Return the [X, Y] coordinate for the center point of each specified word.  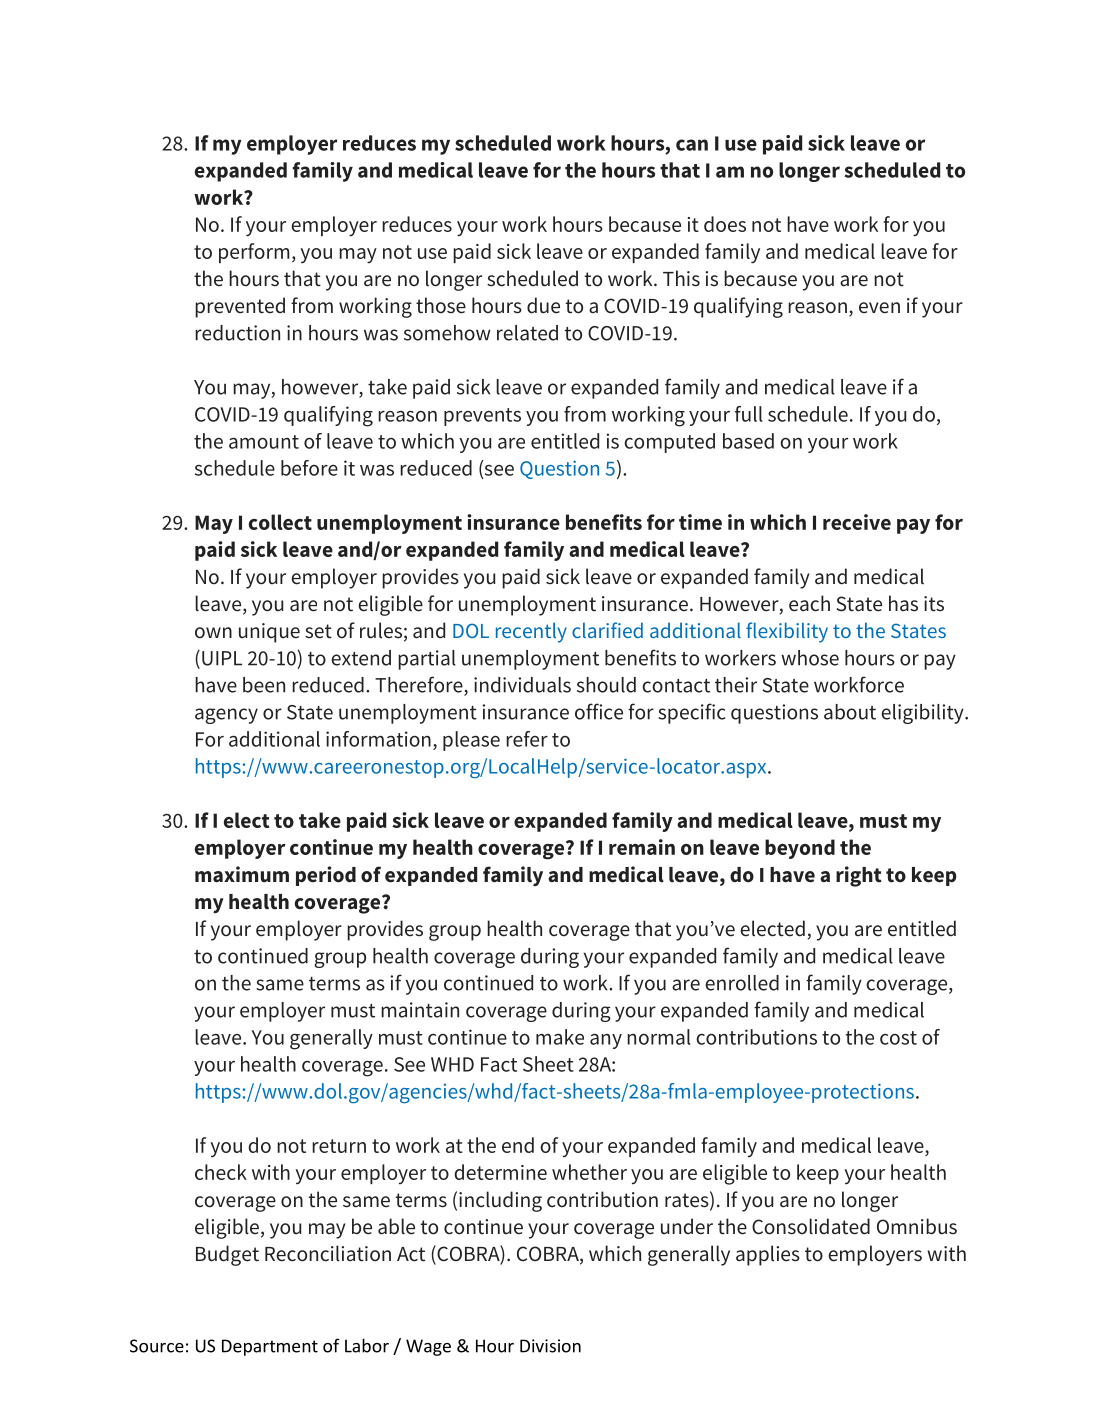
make [560, 1037]
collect [280, 522]
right [859, 876]
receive [857, 522]
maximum [242, 874]
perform [254, 253]
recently [531, 632]
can [692, 145]
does [725, 224]
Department [270, 1347]
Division [550, 1346]
